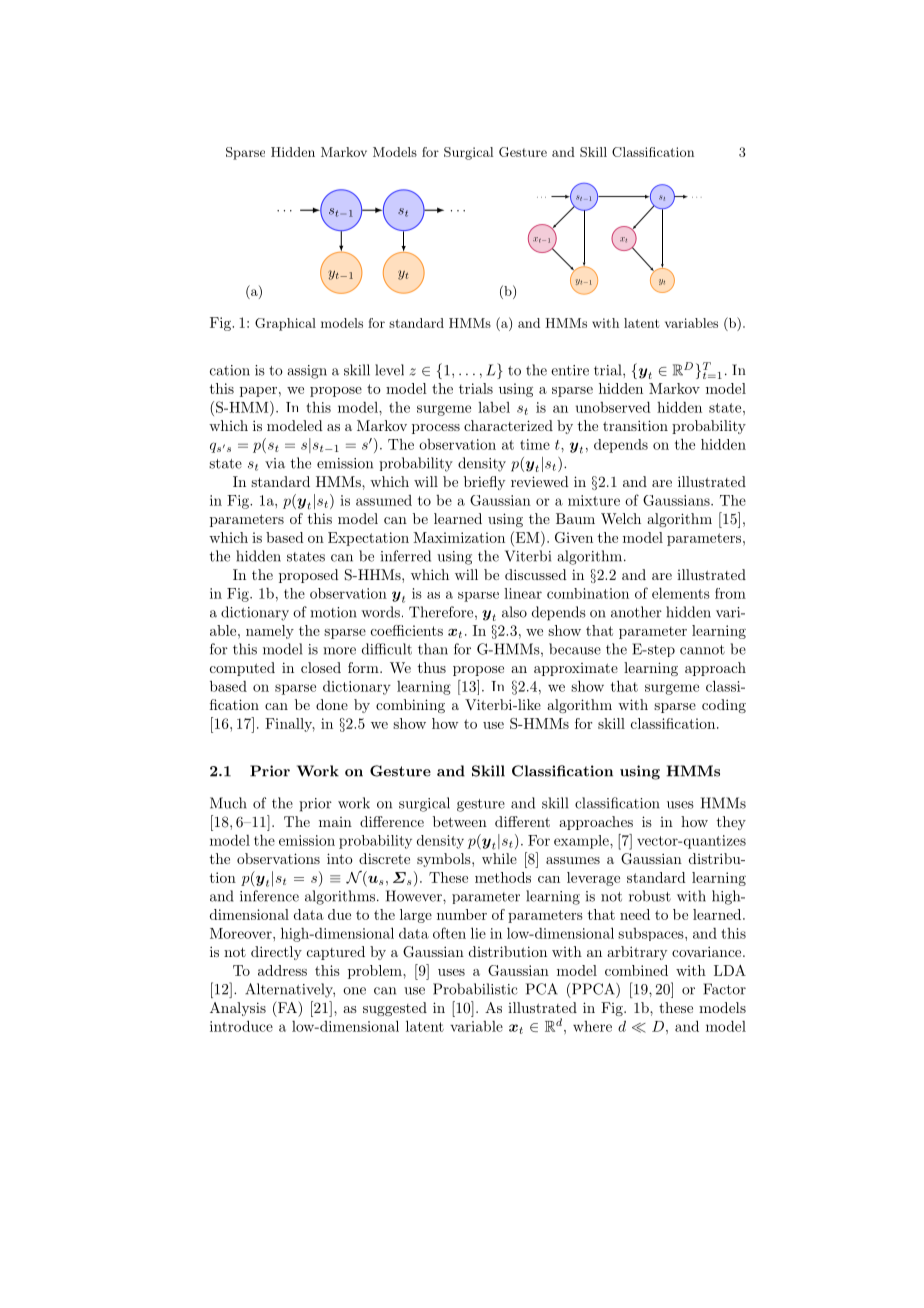  Describe the element at coordinates (731, 823) in the image. I see `they` at that location.
